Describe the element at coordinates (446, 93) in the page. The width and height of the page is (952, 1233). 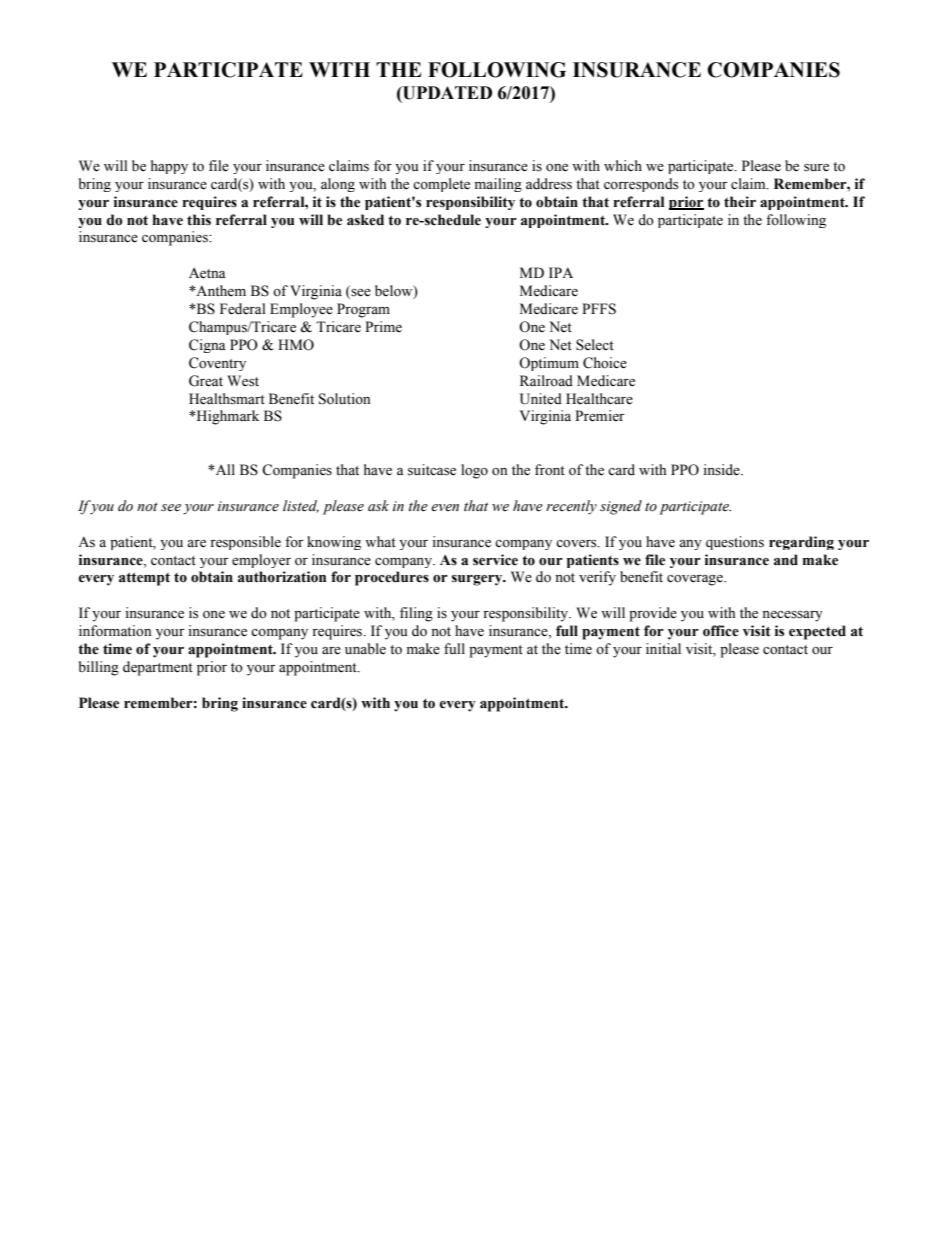
I see `UPDATED` at that location.
